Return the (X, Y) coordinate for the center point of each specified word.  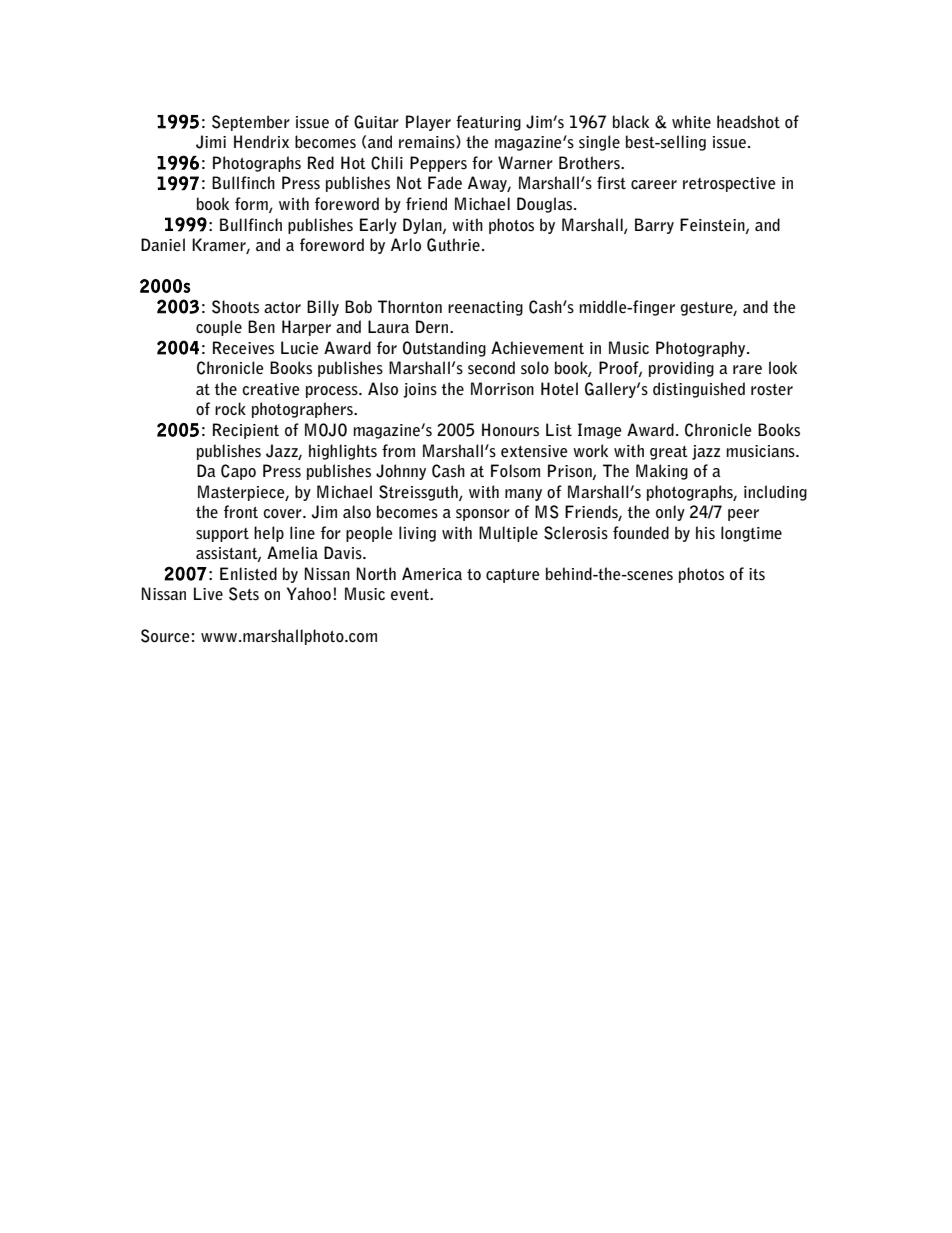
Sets (244, 594)
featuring (488, 123)
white (691, 122)
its (757, 574)
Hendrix (261, 141)
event (411, 594)
